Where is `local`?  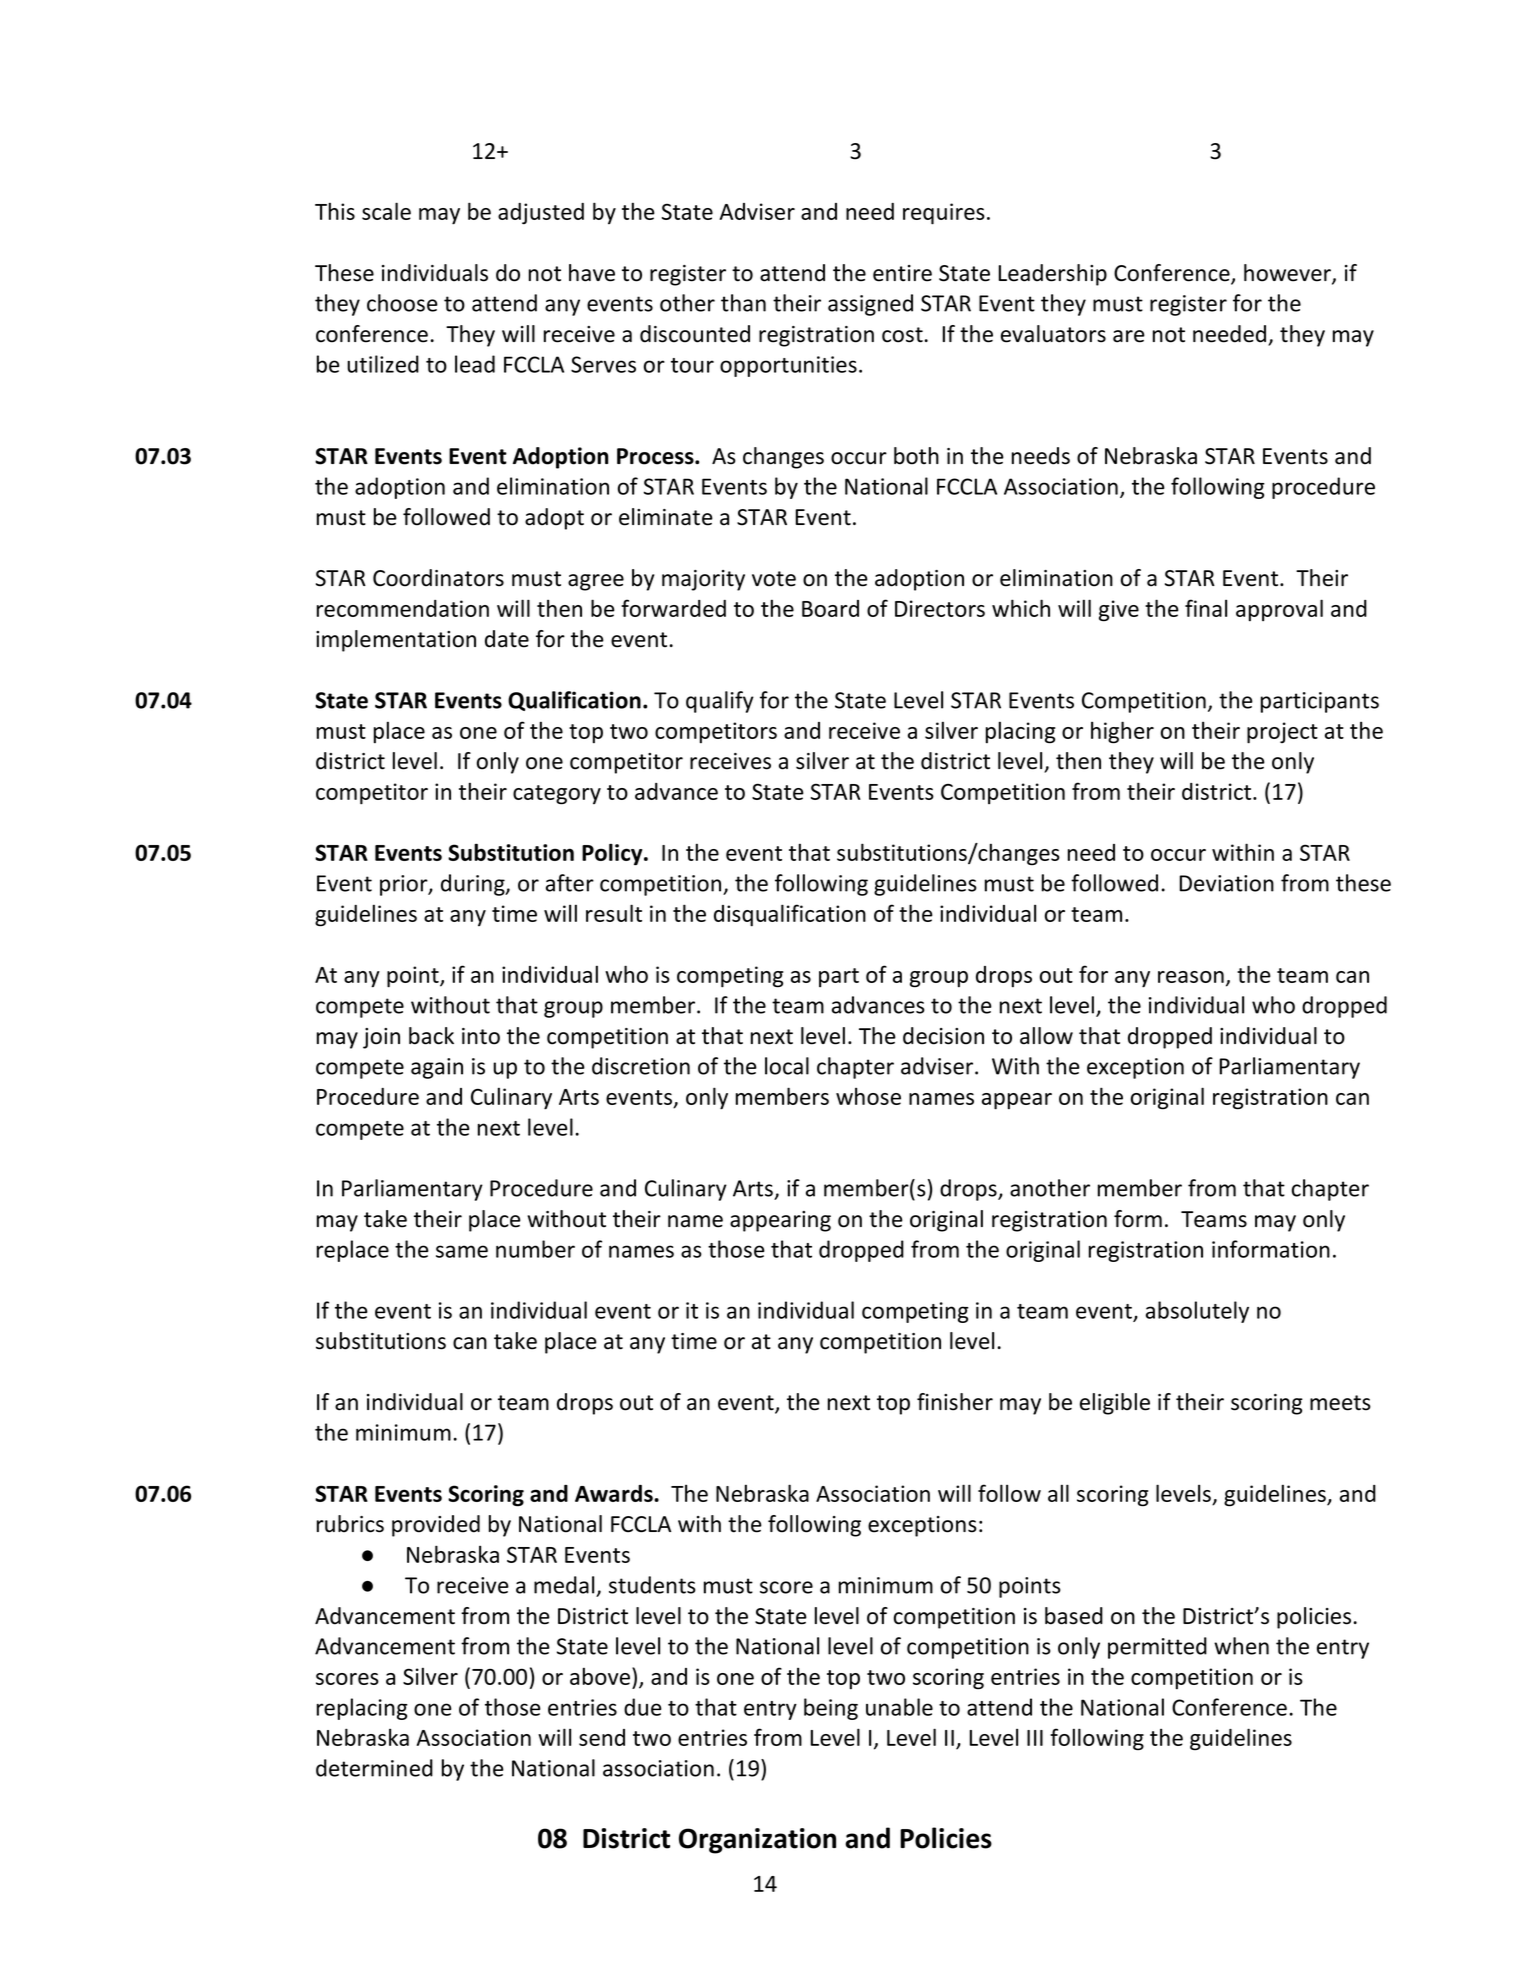
local is located at coordinates (787, 1066).
